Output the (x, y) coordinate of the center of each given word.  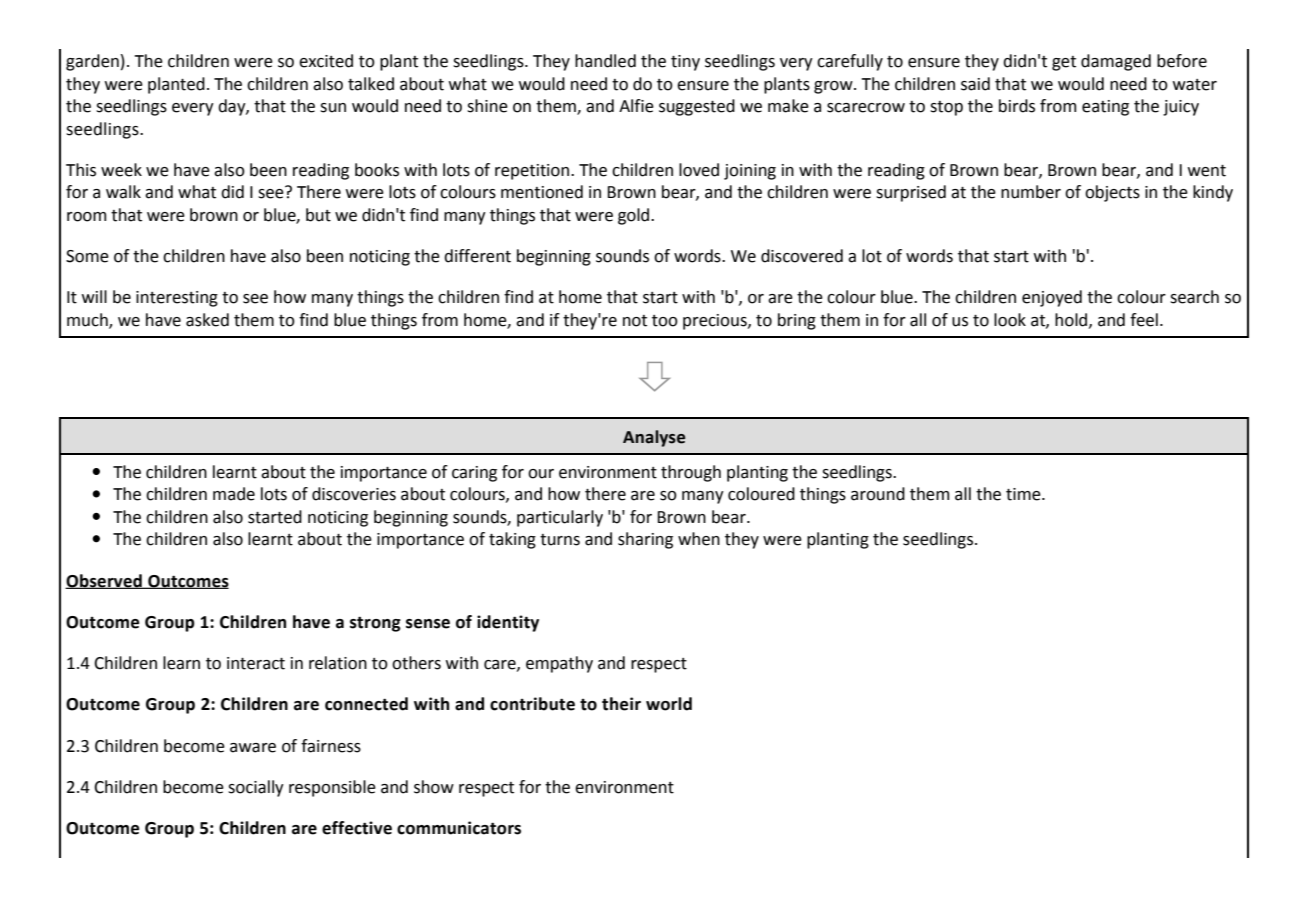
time (1024, 494)
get (1064, 63)
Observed (104, 581)
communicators (459, 828)
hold (1072, 320)
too (665, 321)
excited (326, 61)
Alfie (636, 106)
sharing (645, 540)
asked (207, 320)
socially (256, 788)
